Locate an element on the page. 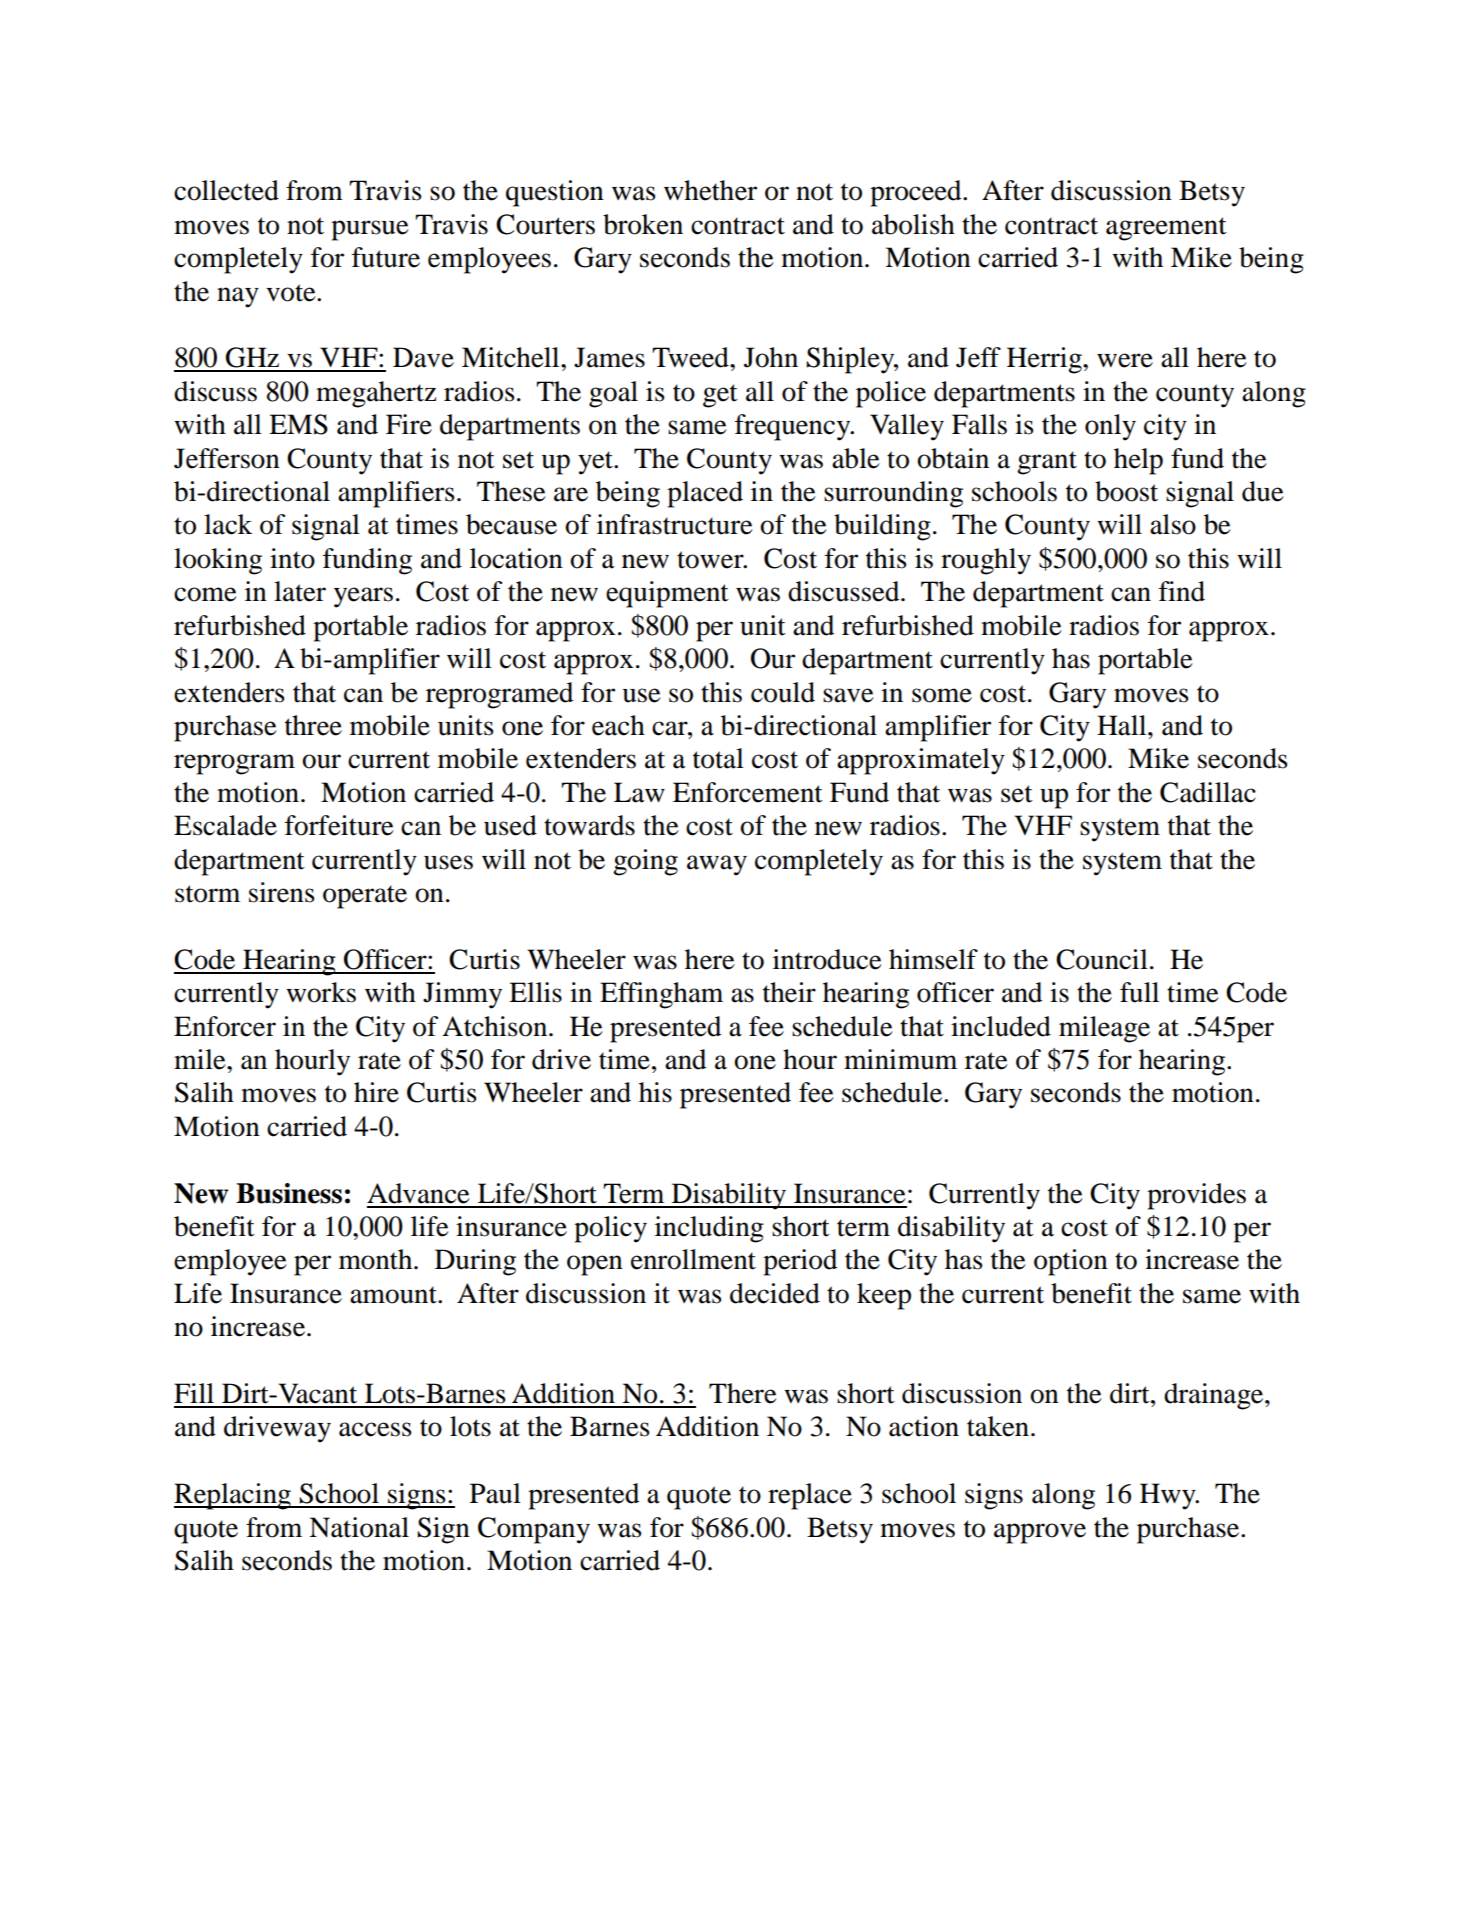 This image has width=1481, height=1917. National is located at coordinates (359, 1527).
